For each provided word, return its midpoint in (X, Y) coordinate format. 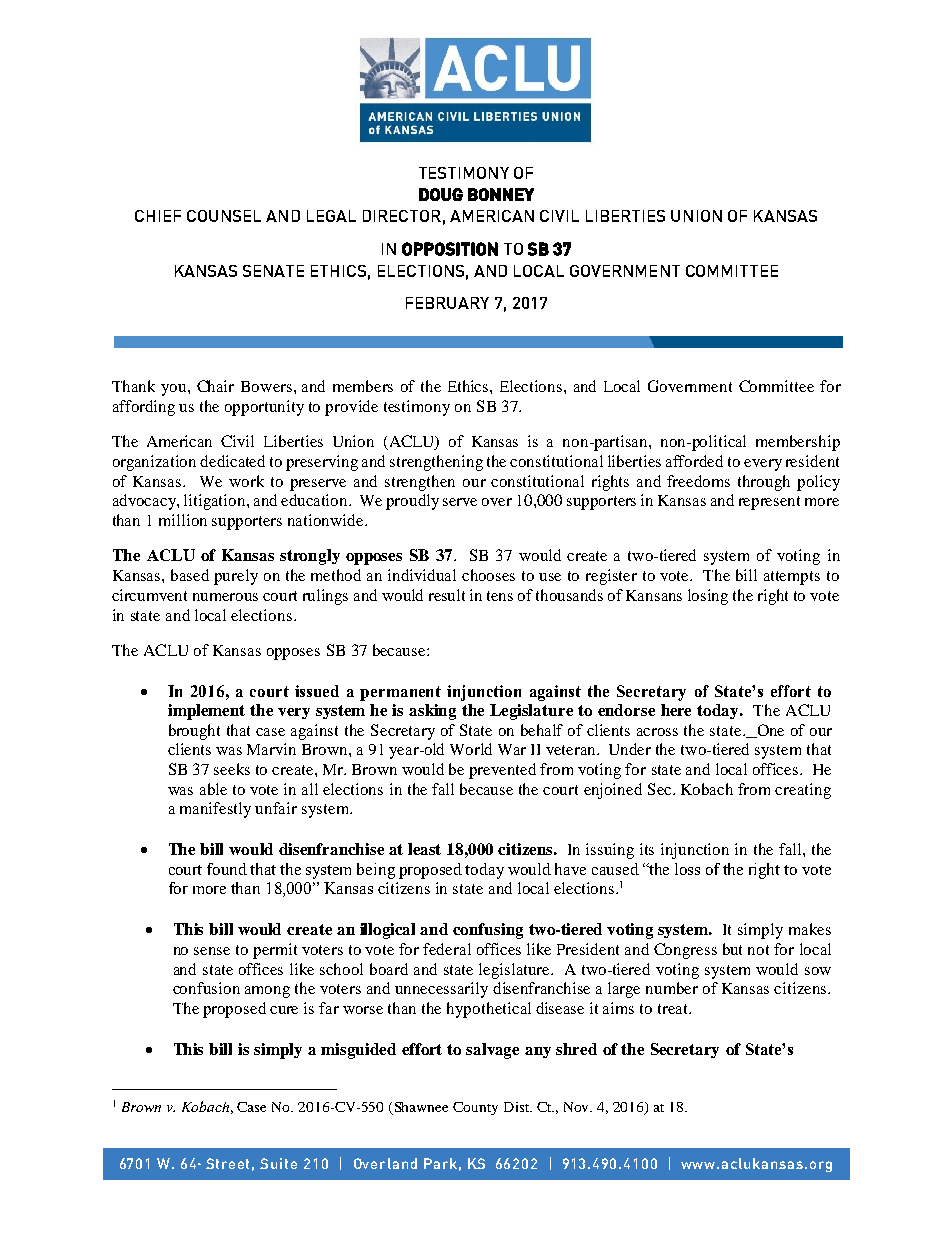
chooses (488, 575)
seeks (232, 769)
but (732, 949)
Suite (278, 1163)
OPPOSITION (450, 249)
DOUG (441, 194)
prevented (502, 771)
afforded (694, 461)
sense (212, 951)
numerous (225, 597)
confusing (488, 931)
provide (351, 408)
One (769, 731)
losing (708, 597)
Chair (215, 386)
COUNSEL (224, 216)
